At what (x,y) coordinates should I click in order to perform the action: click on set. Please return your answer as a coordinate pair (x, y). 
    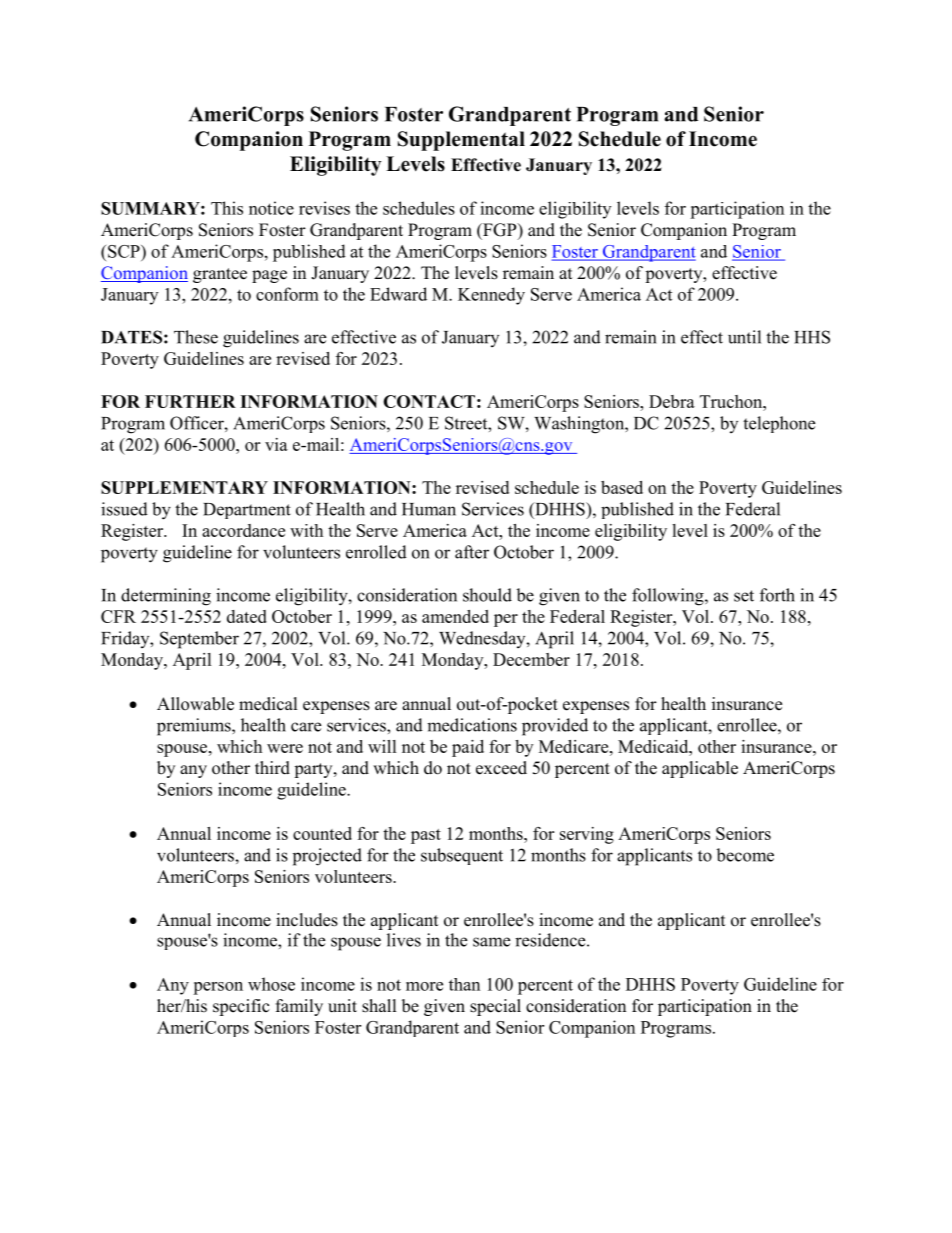
    Looking at the image, I should click on (744, 596).
